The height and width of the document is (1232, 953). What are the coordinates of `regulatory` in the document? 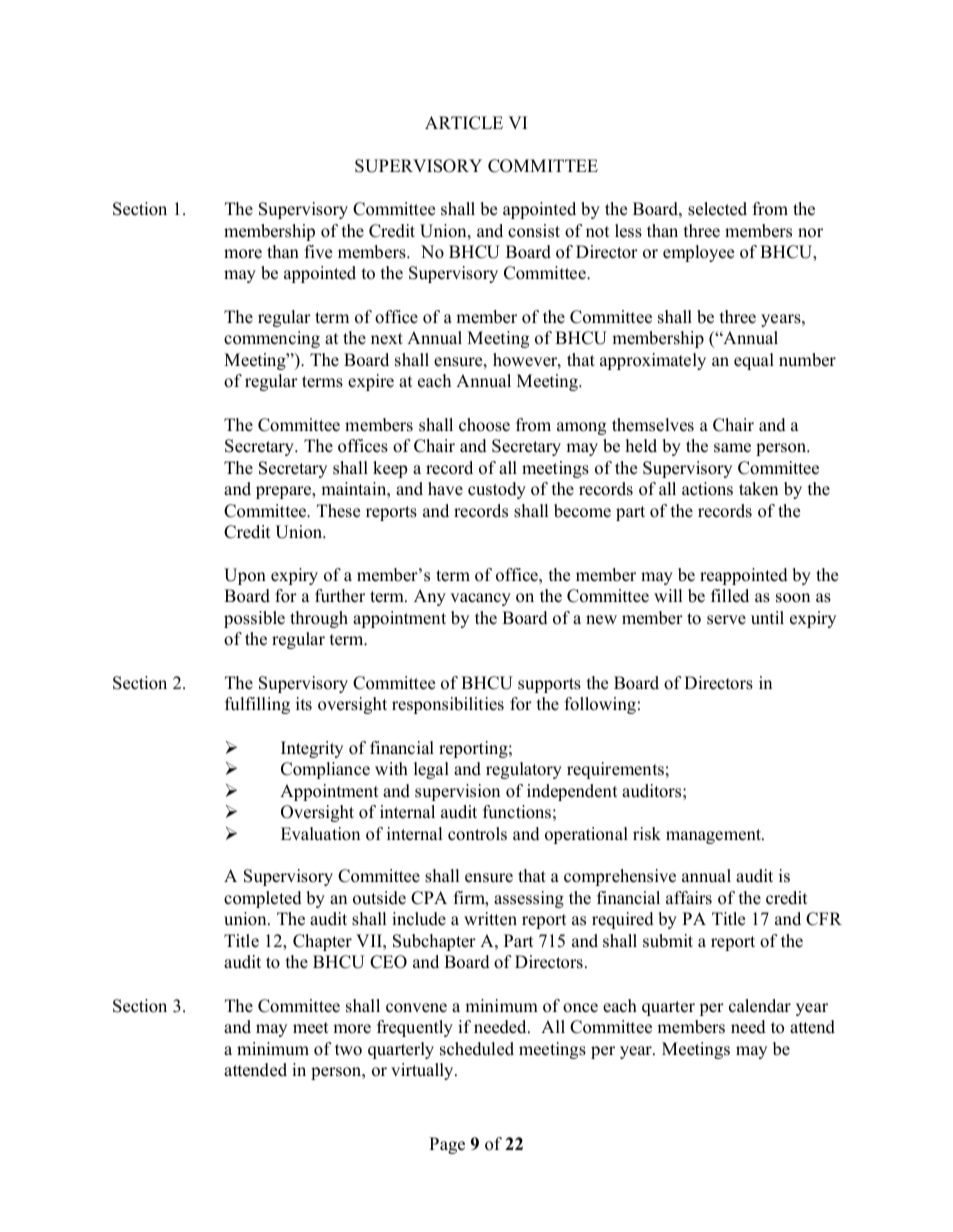 It's located at (524, 770).
